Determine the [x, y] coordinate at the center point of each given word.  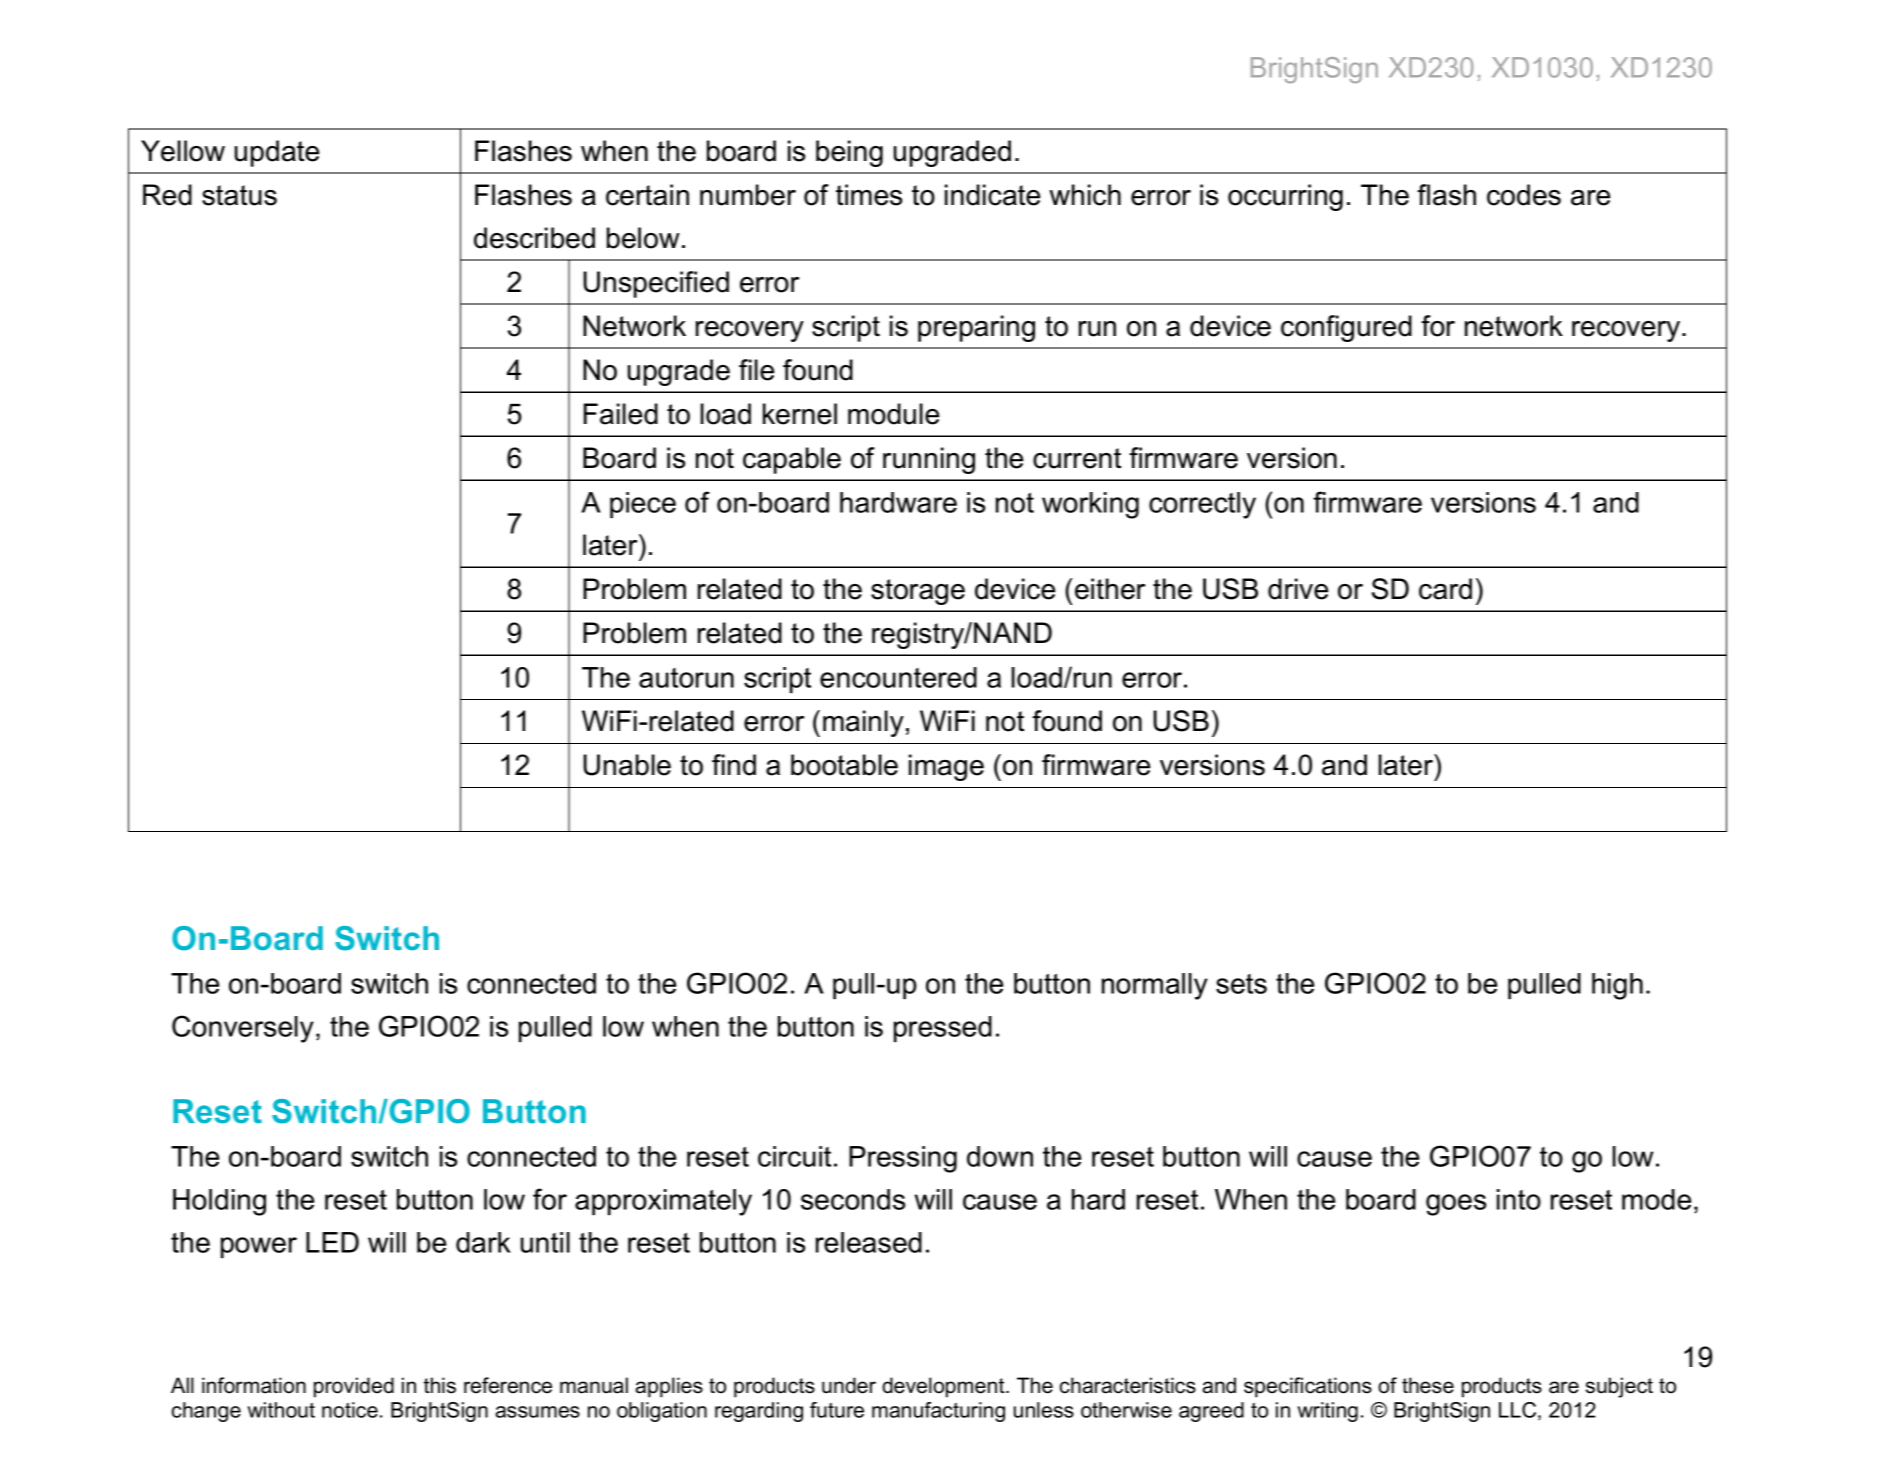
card [1445, 589]
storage [918, 592]
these [1428, 1385]
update [277, 153]
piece [643, 505]
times [869, 195]
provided [354, 1387]
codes [1524, 195]
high [1617, 986]
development [944, 1387]
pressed [943, 1029]
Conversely [243, 1029]
